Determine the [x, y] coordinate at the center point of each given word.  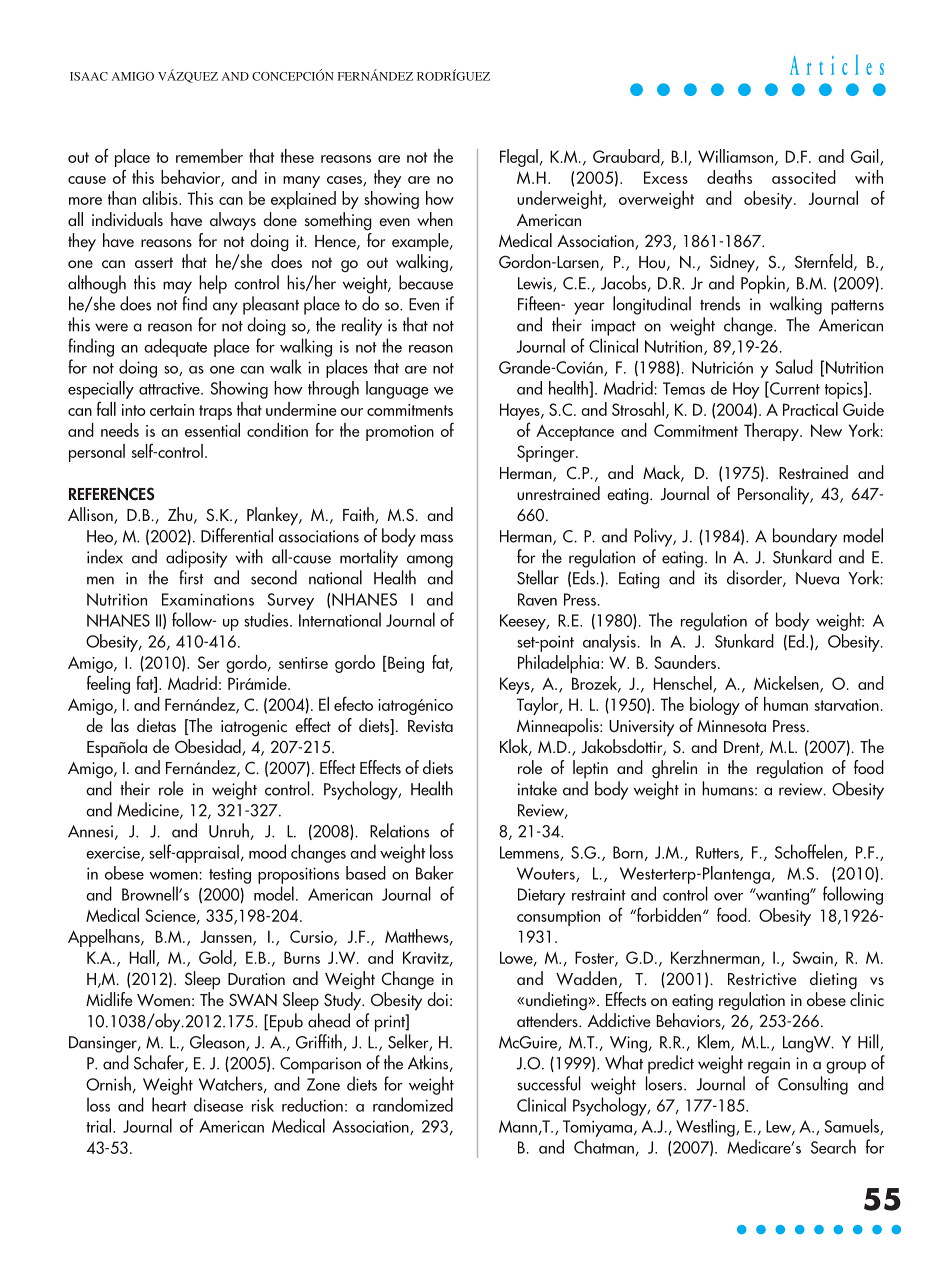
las [120, 725]
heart [169, 1104]
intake [537, 788]
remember [209, 156]
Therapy [773, 432]
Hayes [521, 411]
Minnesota [731, 726]
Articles [837, 64]
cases [345, 181]
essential [212, 430]
